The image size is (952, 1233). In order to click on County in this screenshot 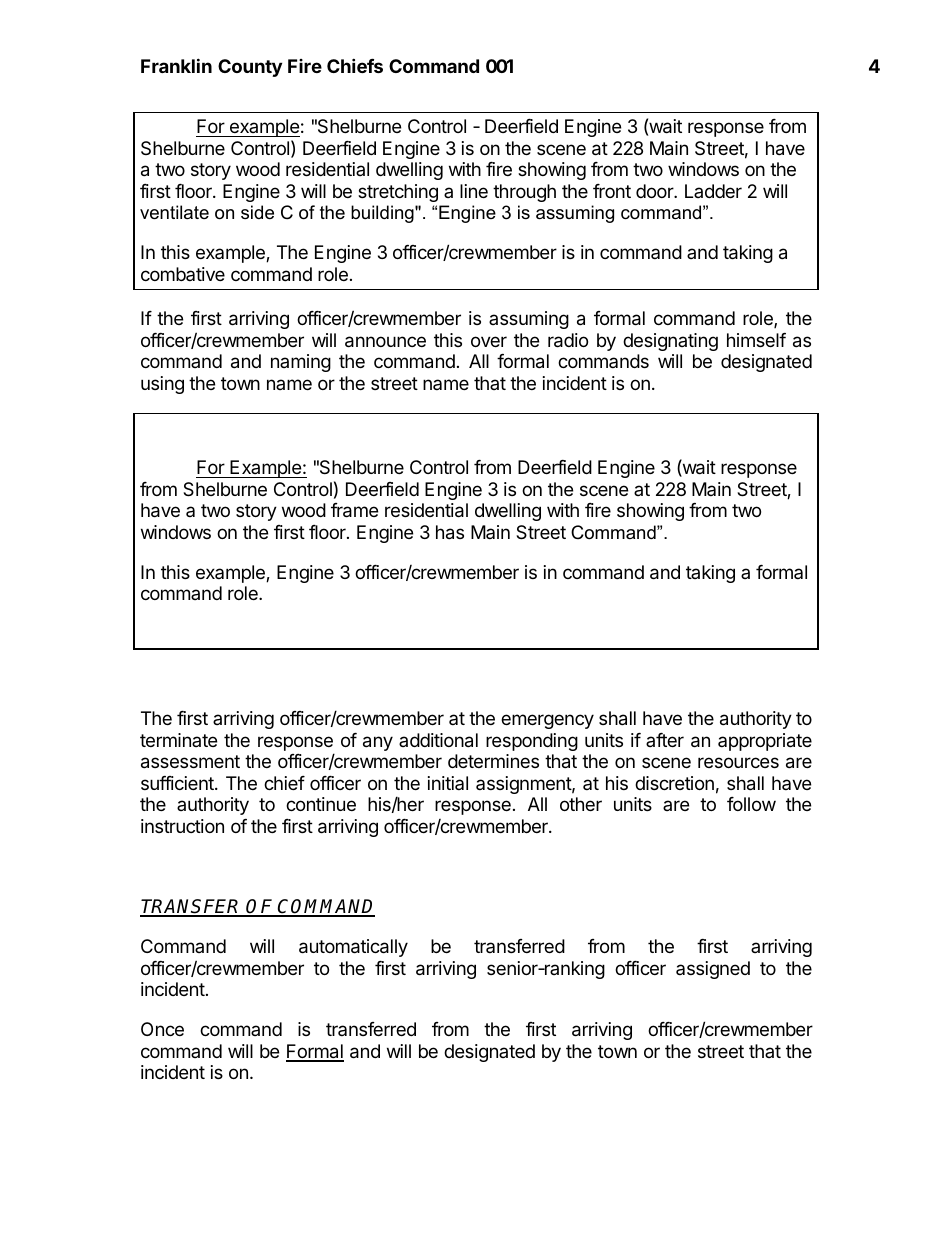, I will do `click(250, 68)`.
